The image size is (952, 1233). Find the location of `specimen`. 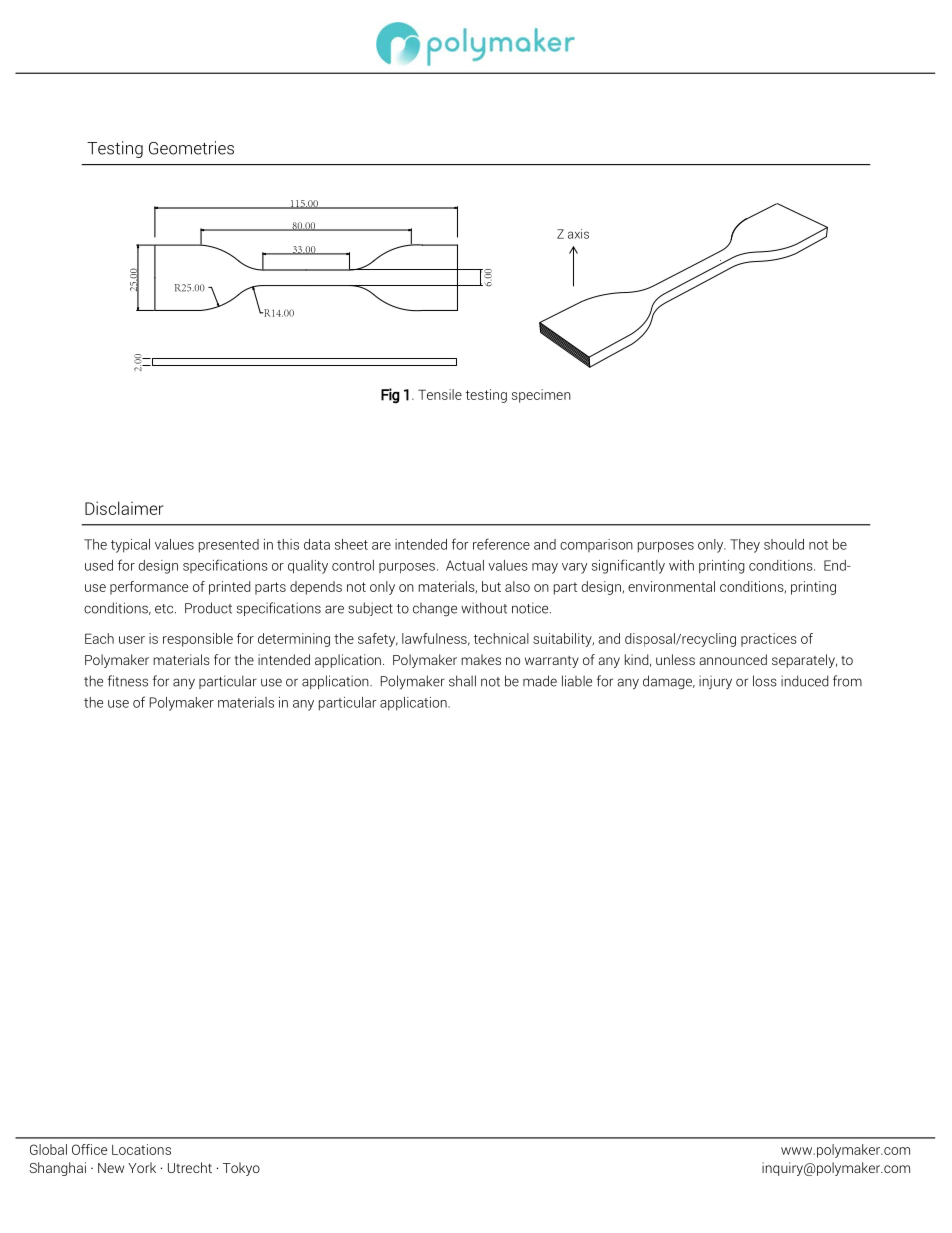

specimen is located at coordinates (541, 396).
